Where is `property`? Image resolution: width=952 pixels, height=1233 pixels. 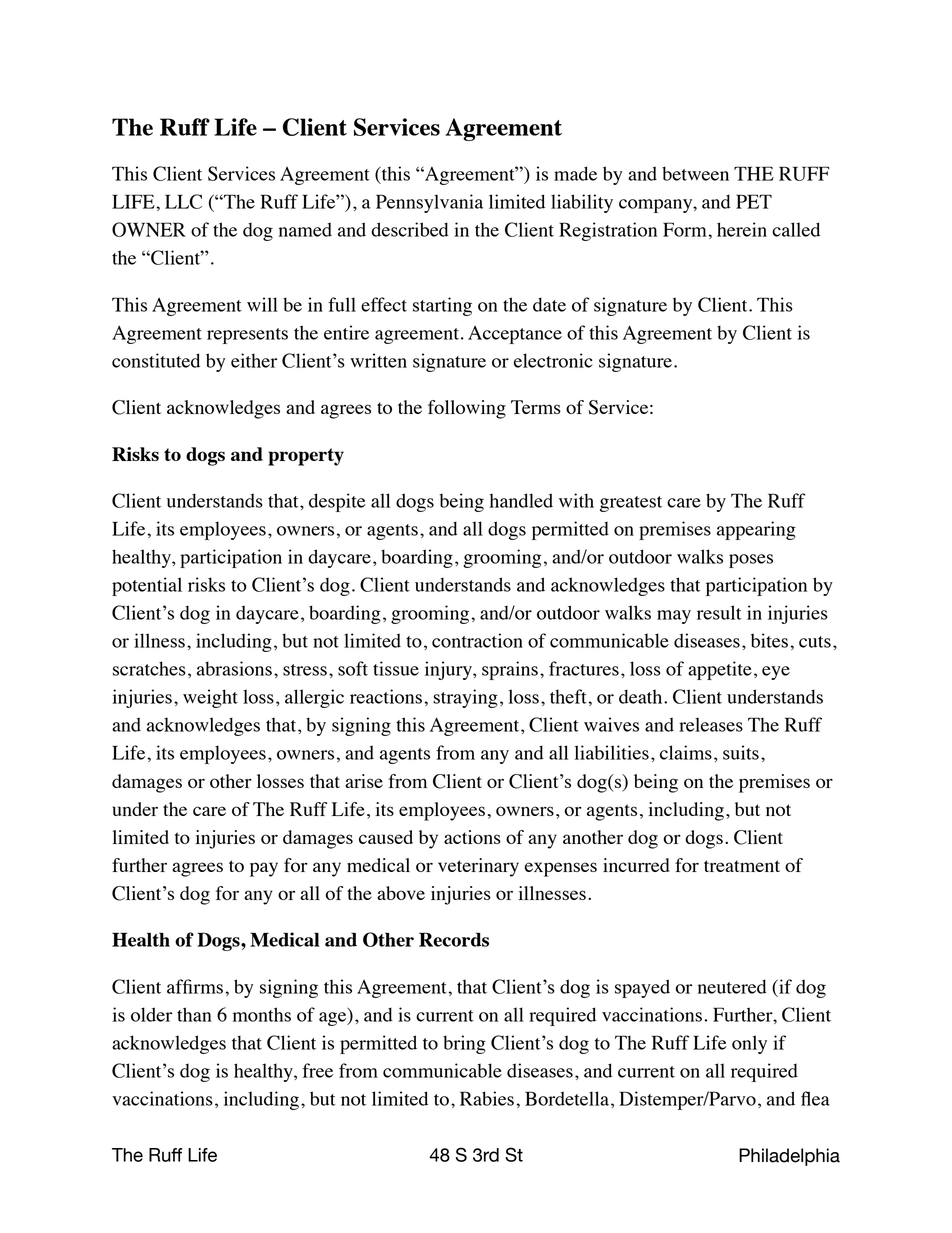
property is located at coordinates (306, 457).
